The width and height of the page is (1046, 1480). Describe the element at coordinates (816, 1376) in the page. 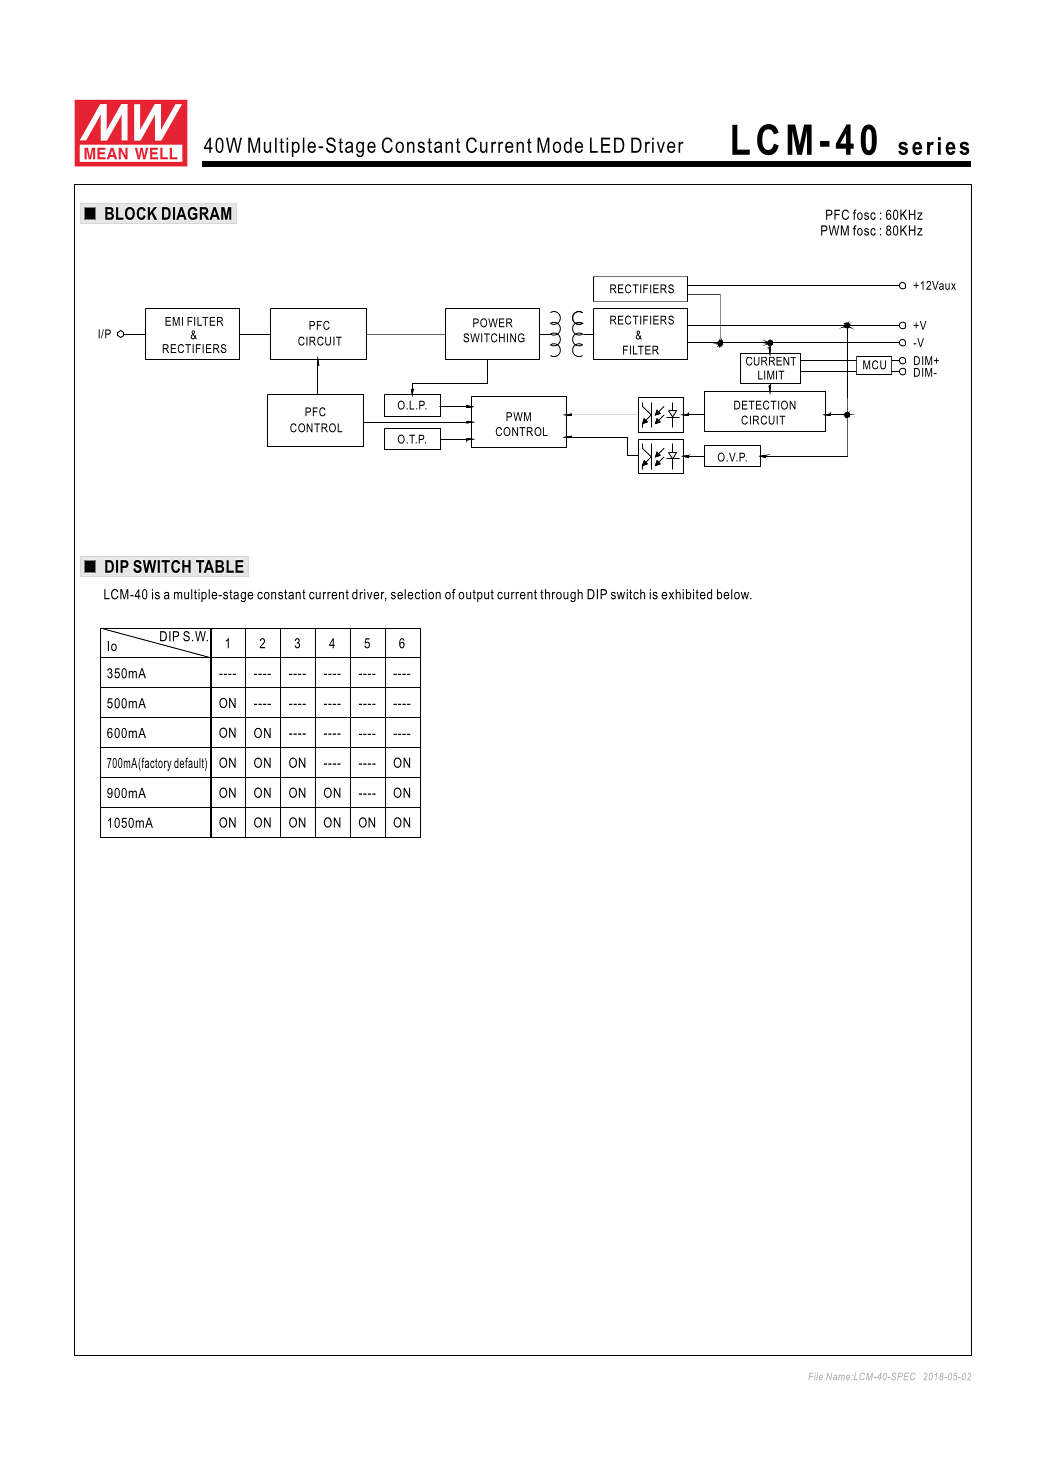

I see `File` at that location.
